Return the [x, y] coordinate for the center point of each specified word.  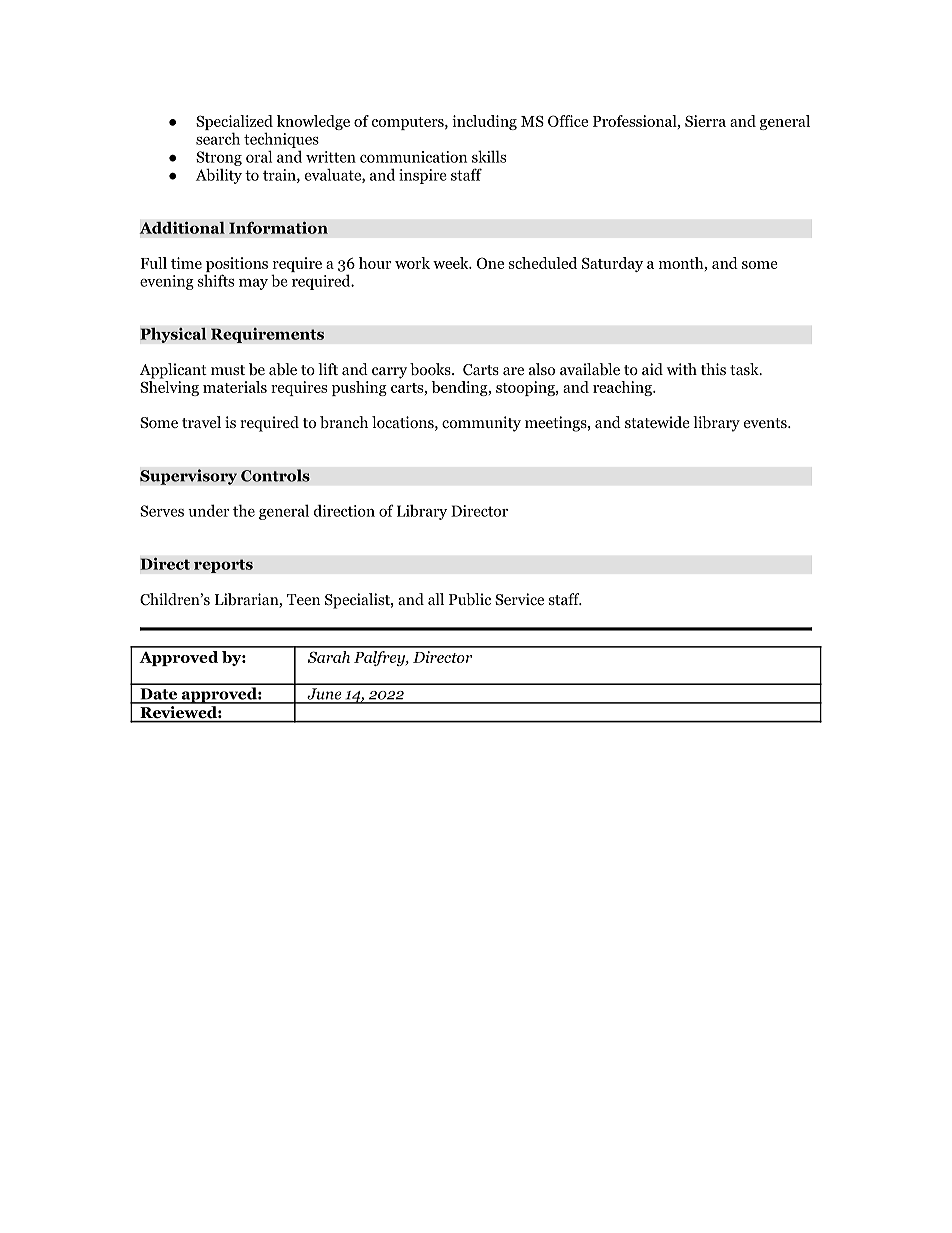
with [682, 369]
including [484, 122]
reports [223, 566]
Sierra [705, 121]
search [218, 138]
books [431, 369]
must [228, 370]
